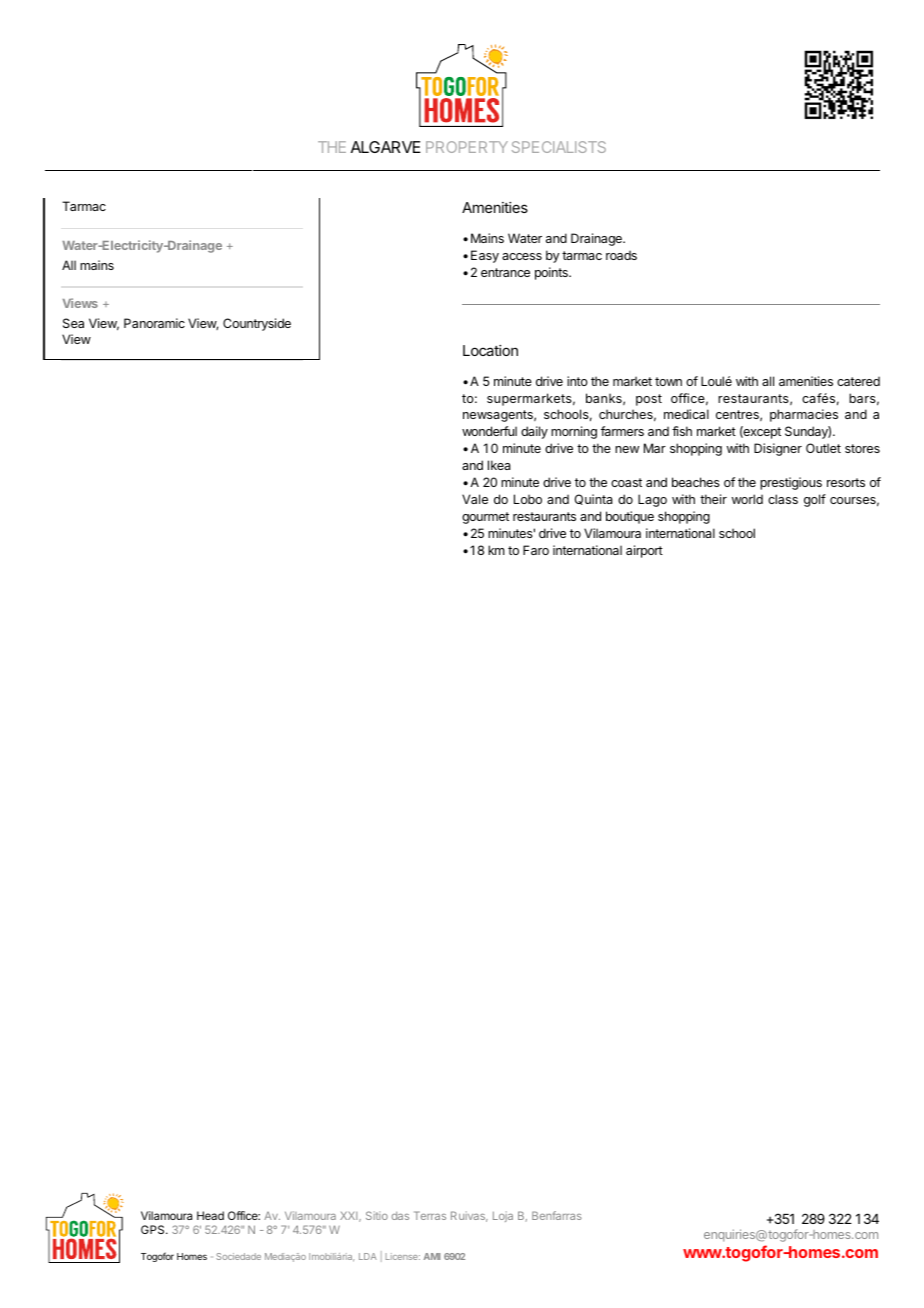  What do you see at coordinates (210, 1215) in the screenshot?
I see `Head` at bounding box center [210, 1215].
